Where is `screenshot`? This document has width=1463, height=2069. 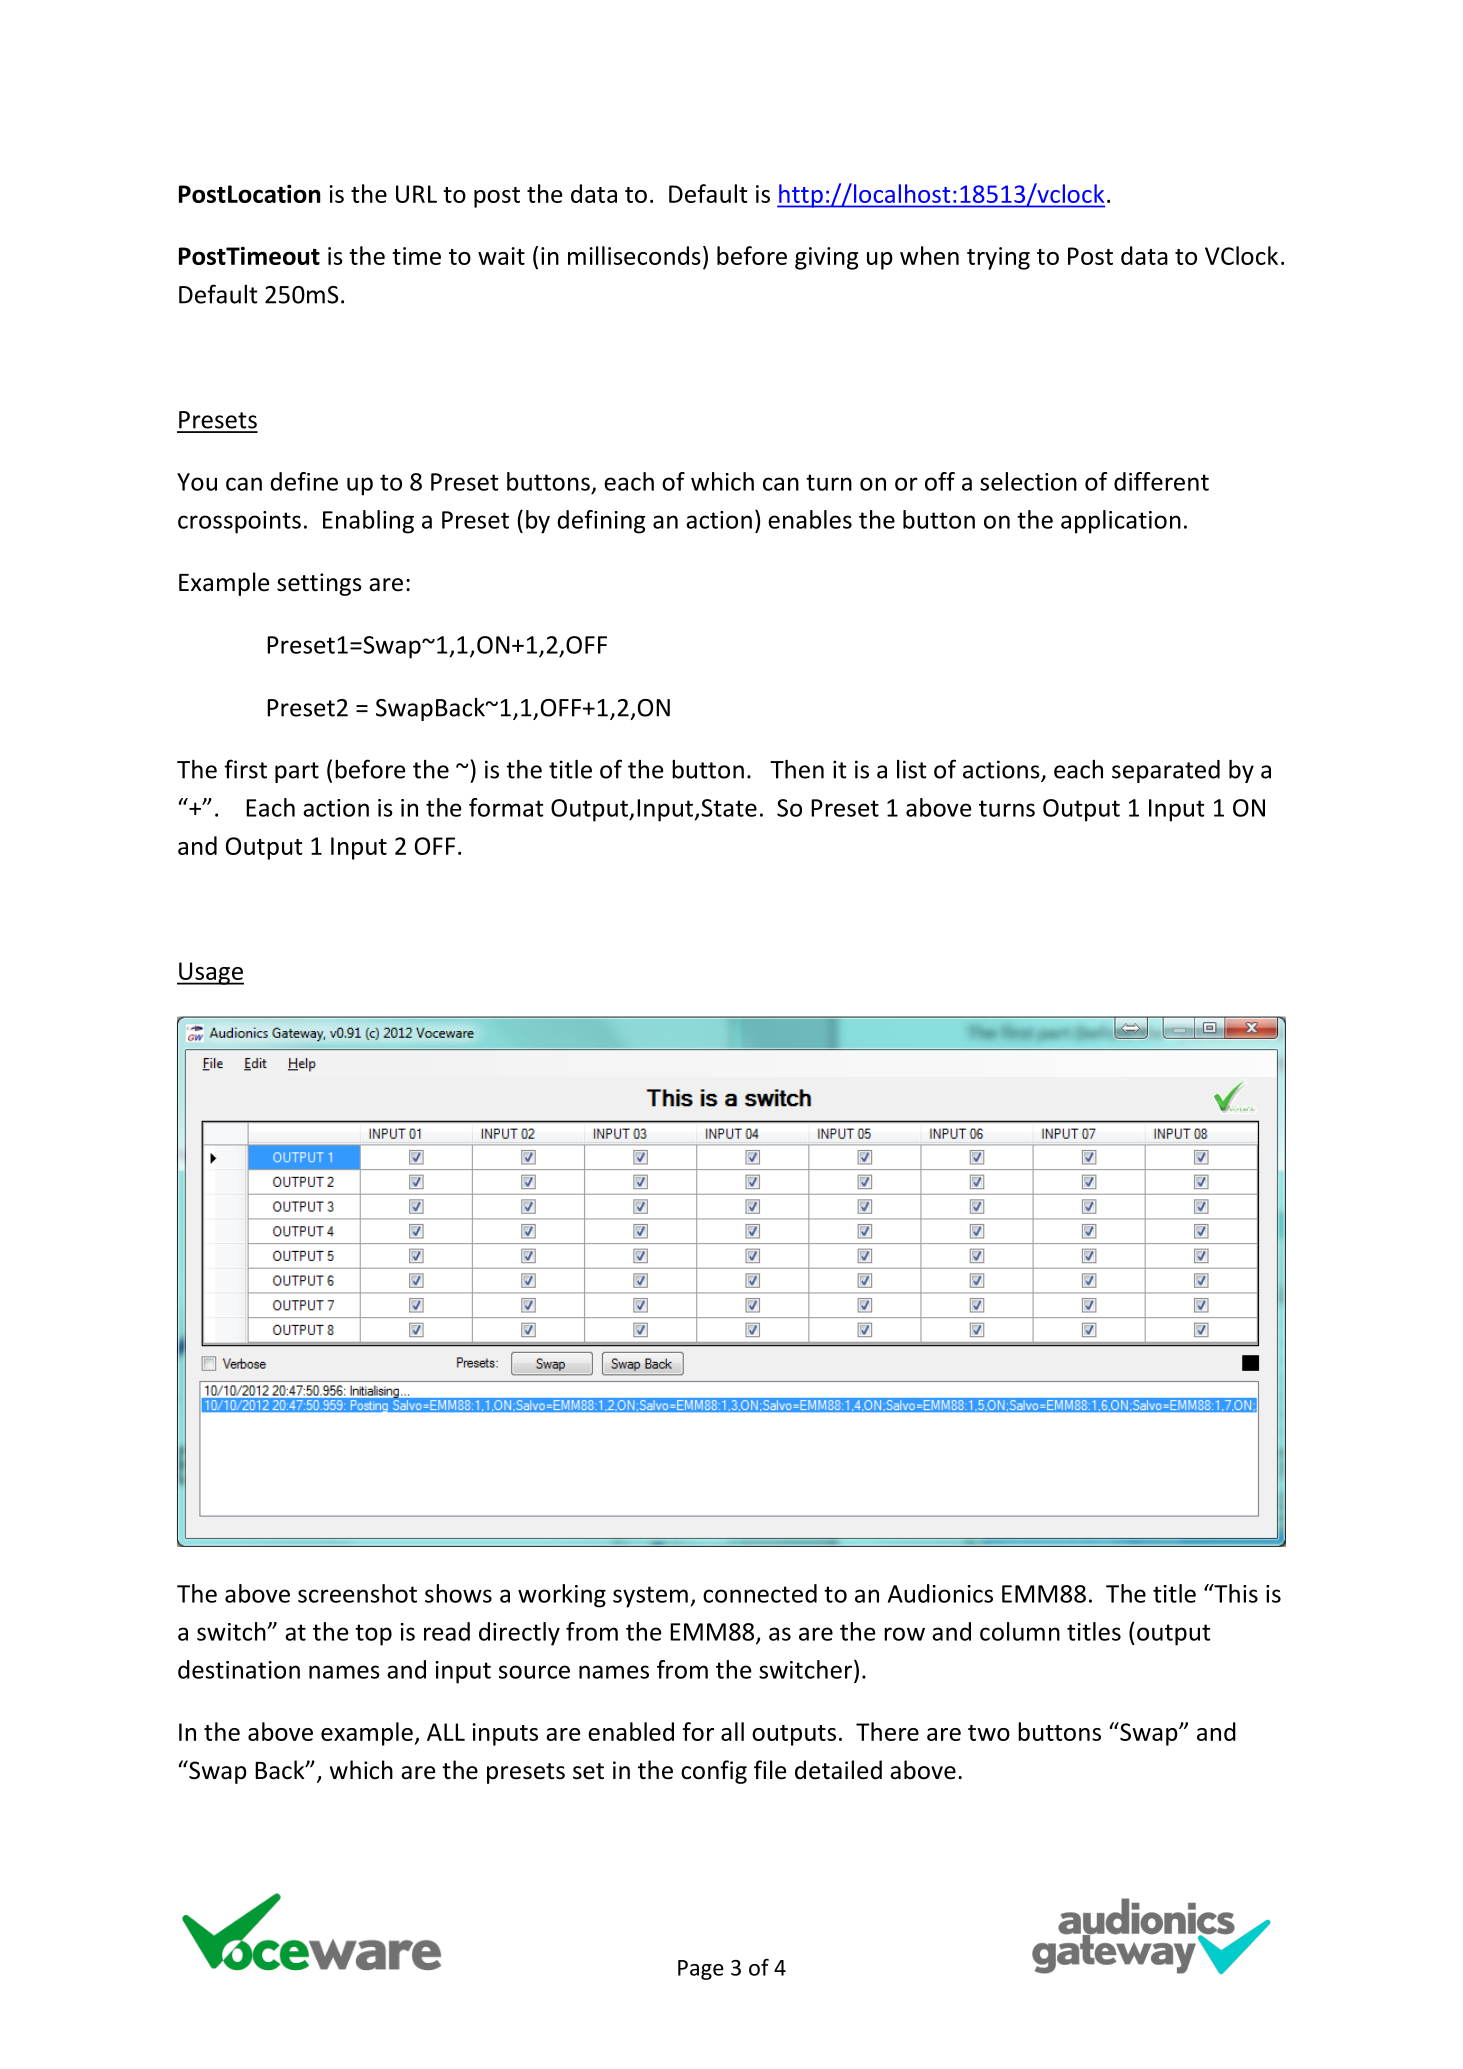
screenshot is located at coordinates (357, 1593).
